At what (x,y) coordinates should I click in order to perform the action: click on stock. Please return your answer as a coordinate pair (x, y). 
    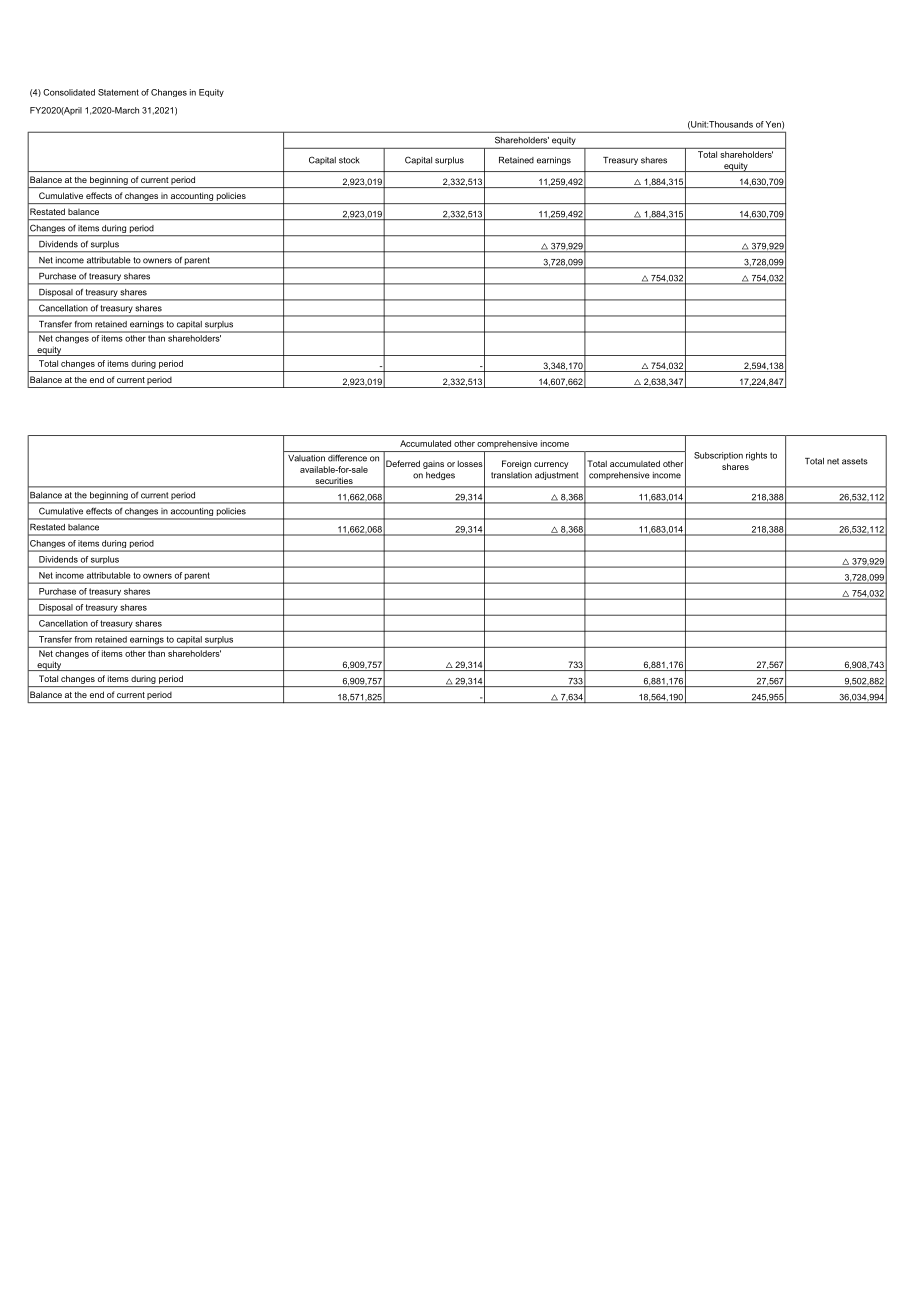
    Looking at the image, I should click on (349, 160).
